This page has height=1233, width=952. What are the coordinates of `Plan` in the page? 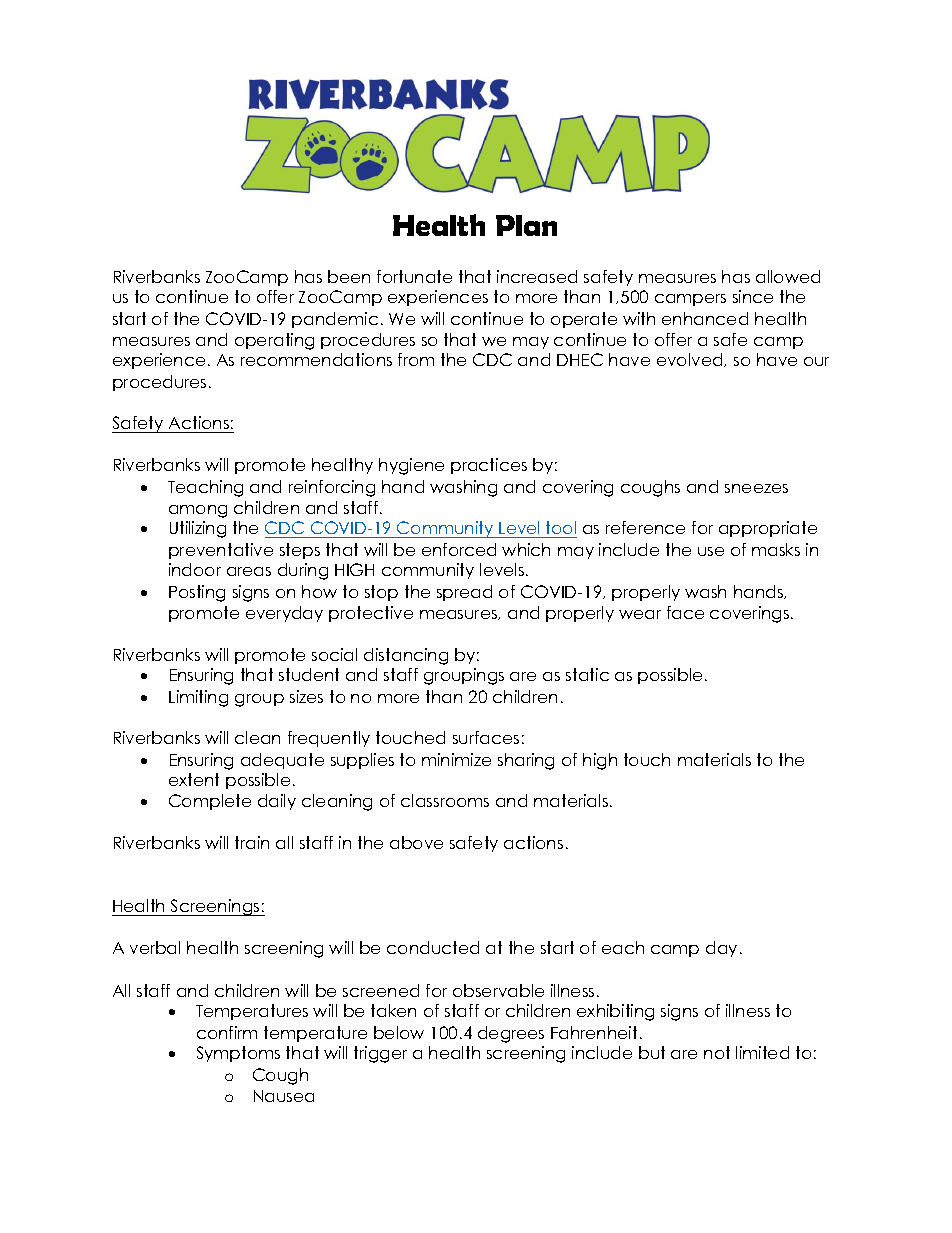 It's located at (526, 225).
